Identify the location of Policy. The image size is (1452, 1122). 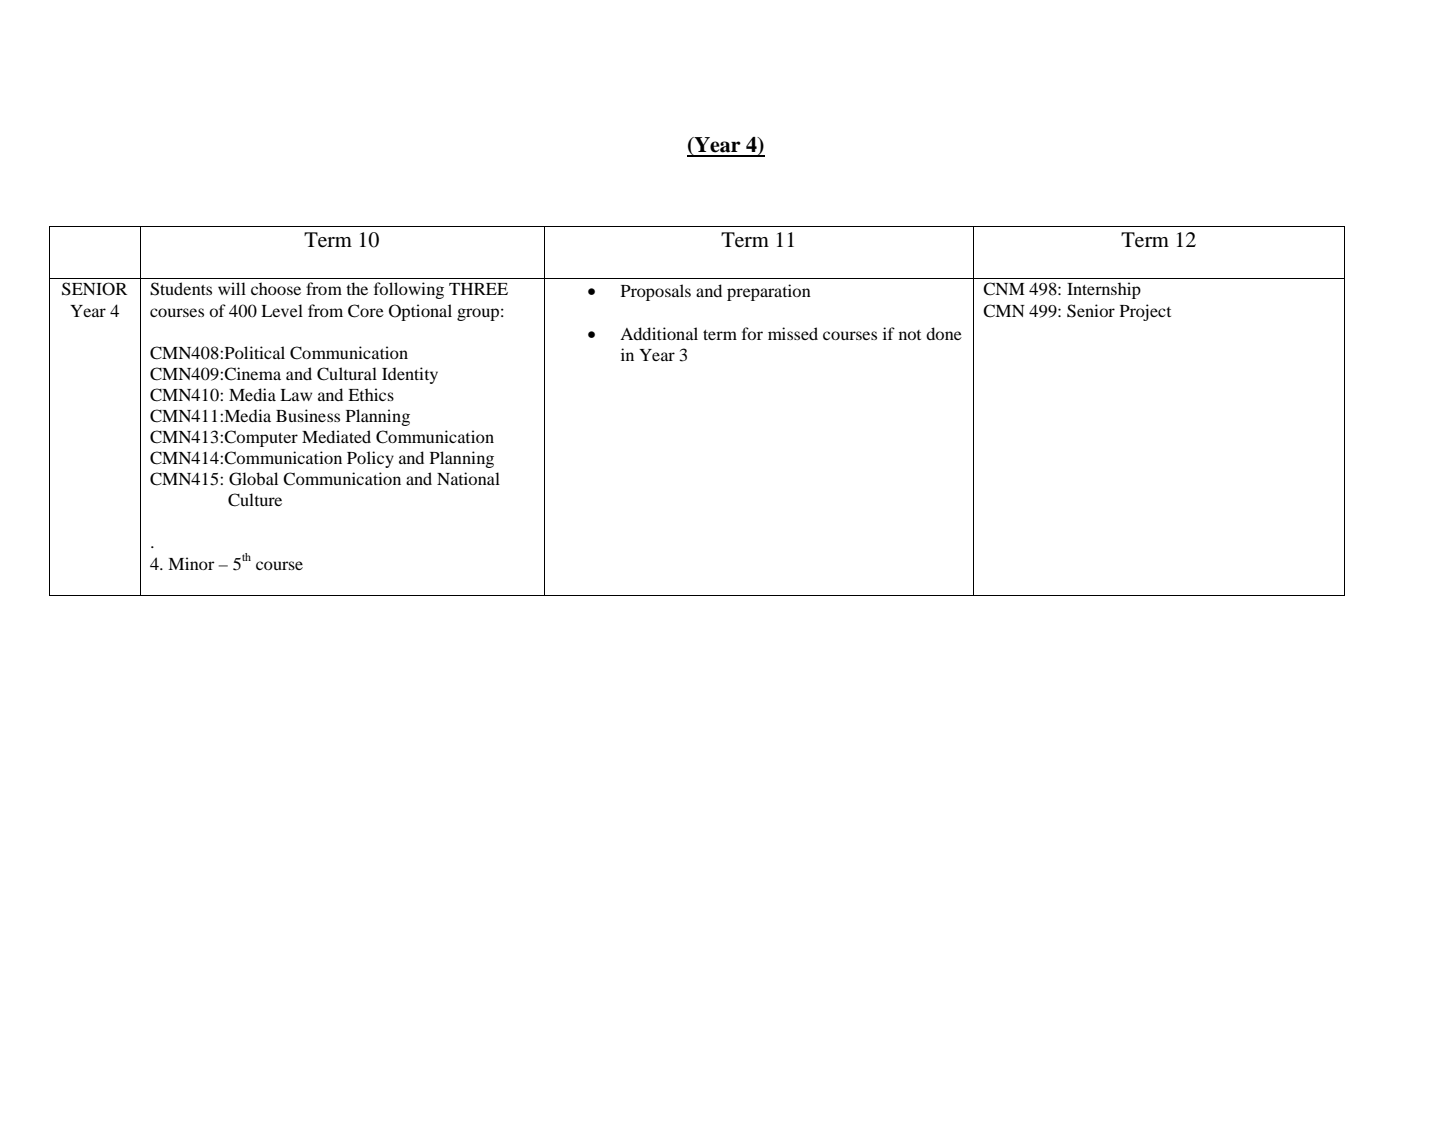
(370, 459).
